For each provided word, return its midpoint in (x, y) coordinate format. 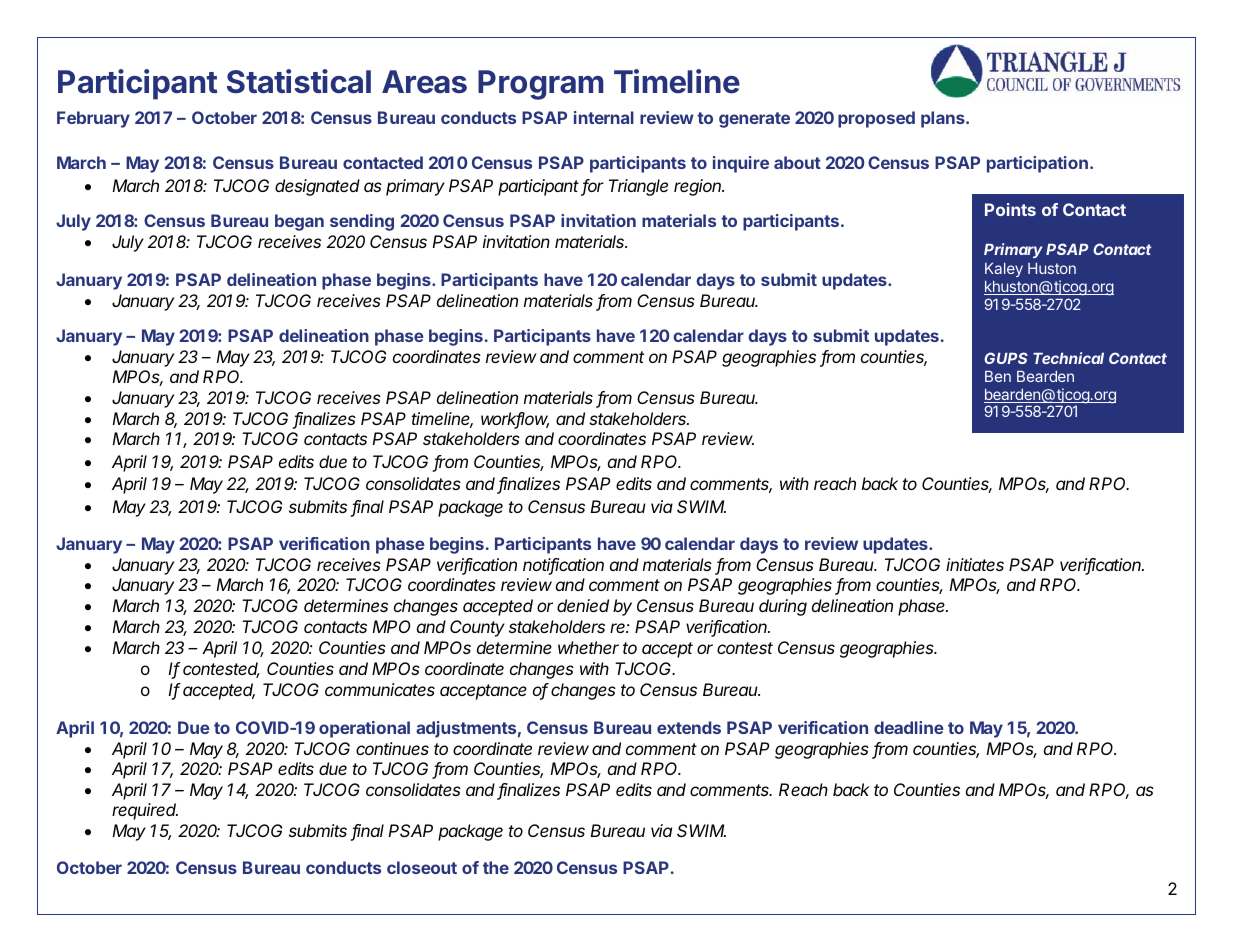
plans (944, 119)
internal (604, 117)
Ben (998, 376)
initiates (975, 564)
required (145, 811)
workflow (515, 420)
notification (563, 566)
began (299, 222)
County (477, 628)
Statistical (299, 81)
